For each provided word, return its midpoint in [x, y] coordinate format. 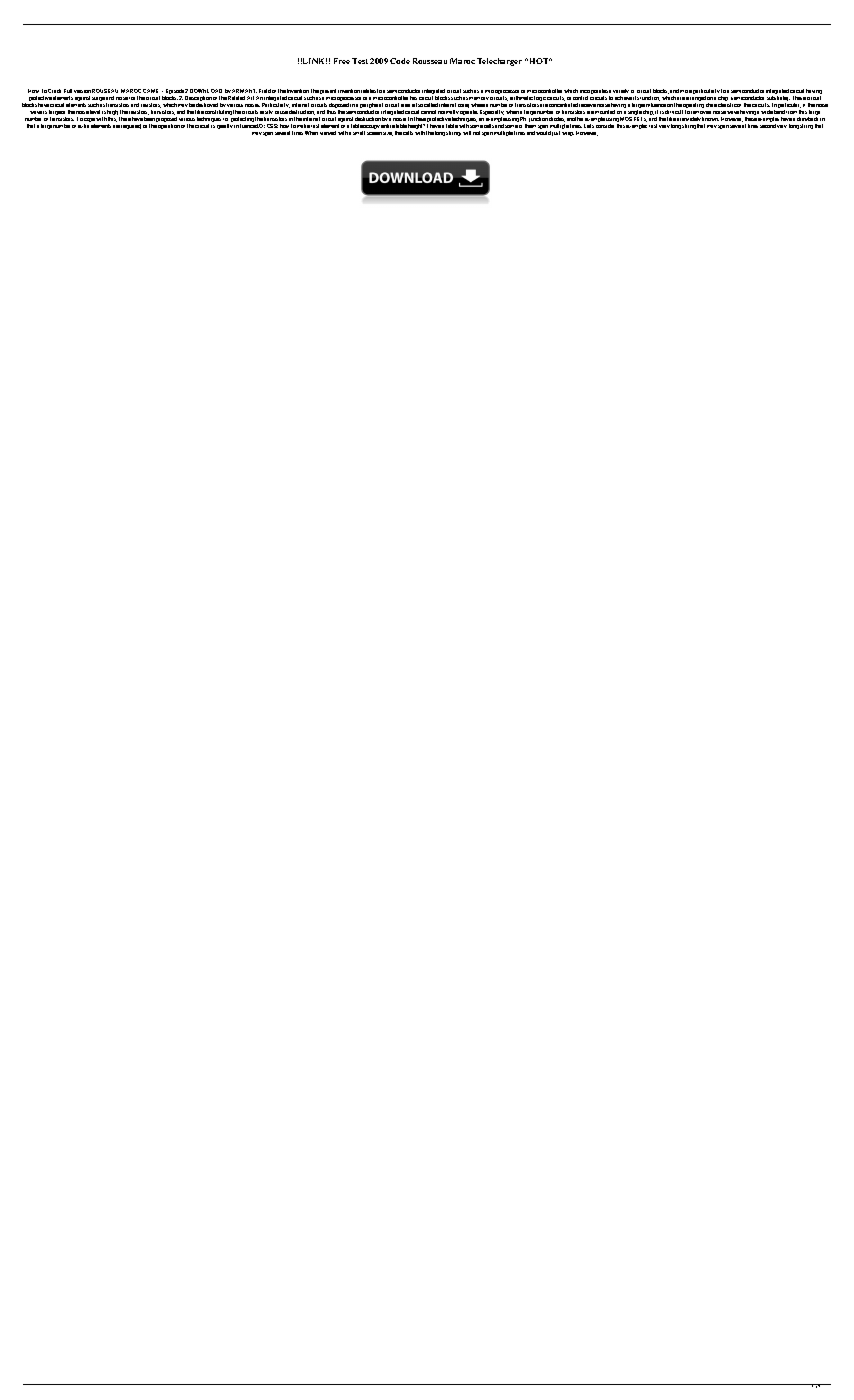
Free [342, 61]
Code [400, 61]
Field [265, 91]
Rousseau [430, 61]
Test [360, 61]
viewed [328, 133]
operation [169, 126]
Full [68, 91]
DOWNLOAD [206, 91]
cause [281, 112]
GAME [153, 91]
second [768, 126]
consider [605, 126]
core [463, 106]
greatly [225, 126]
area [405, 105]
